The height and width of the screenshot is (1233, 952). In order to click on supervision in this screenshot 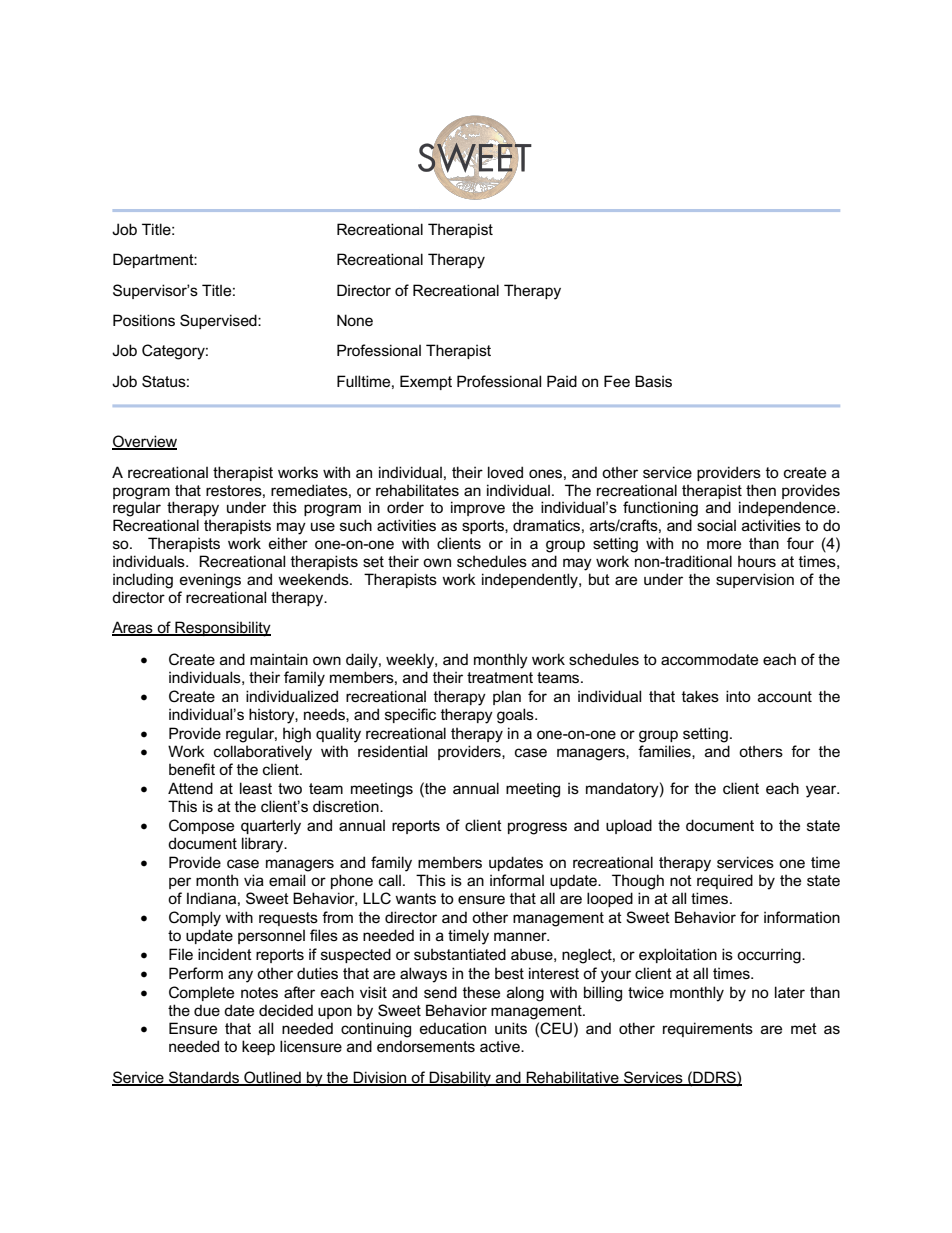, I will do `click(755, 580)`.
